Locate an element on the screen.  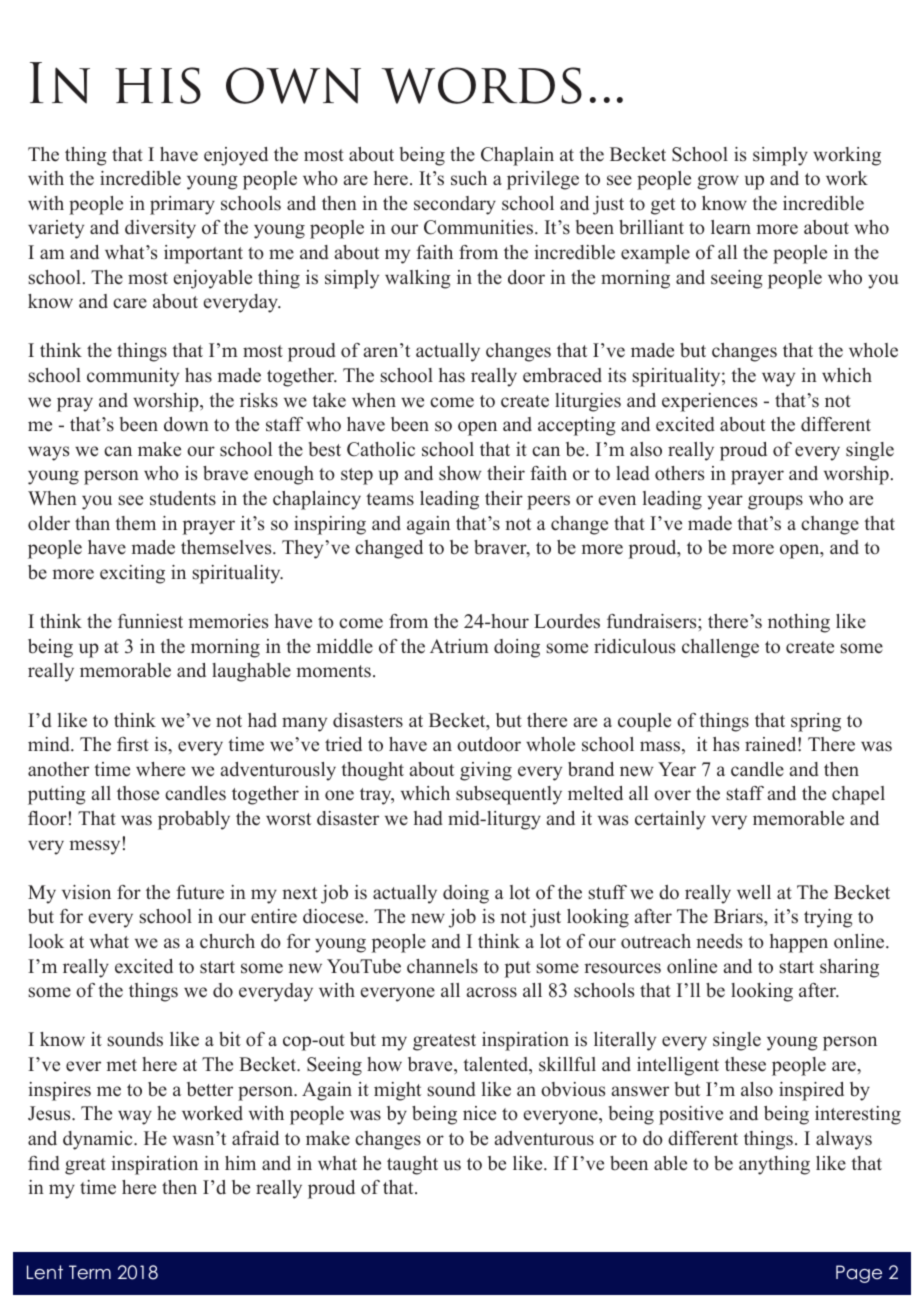
funniest is located at coordinates (150, 621).
